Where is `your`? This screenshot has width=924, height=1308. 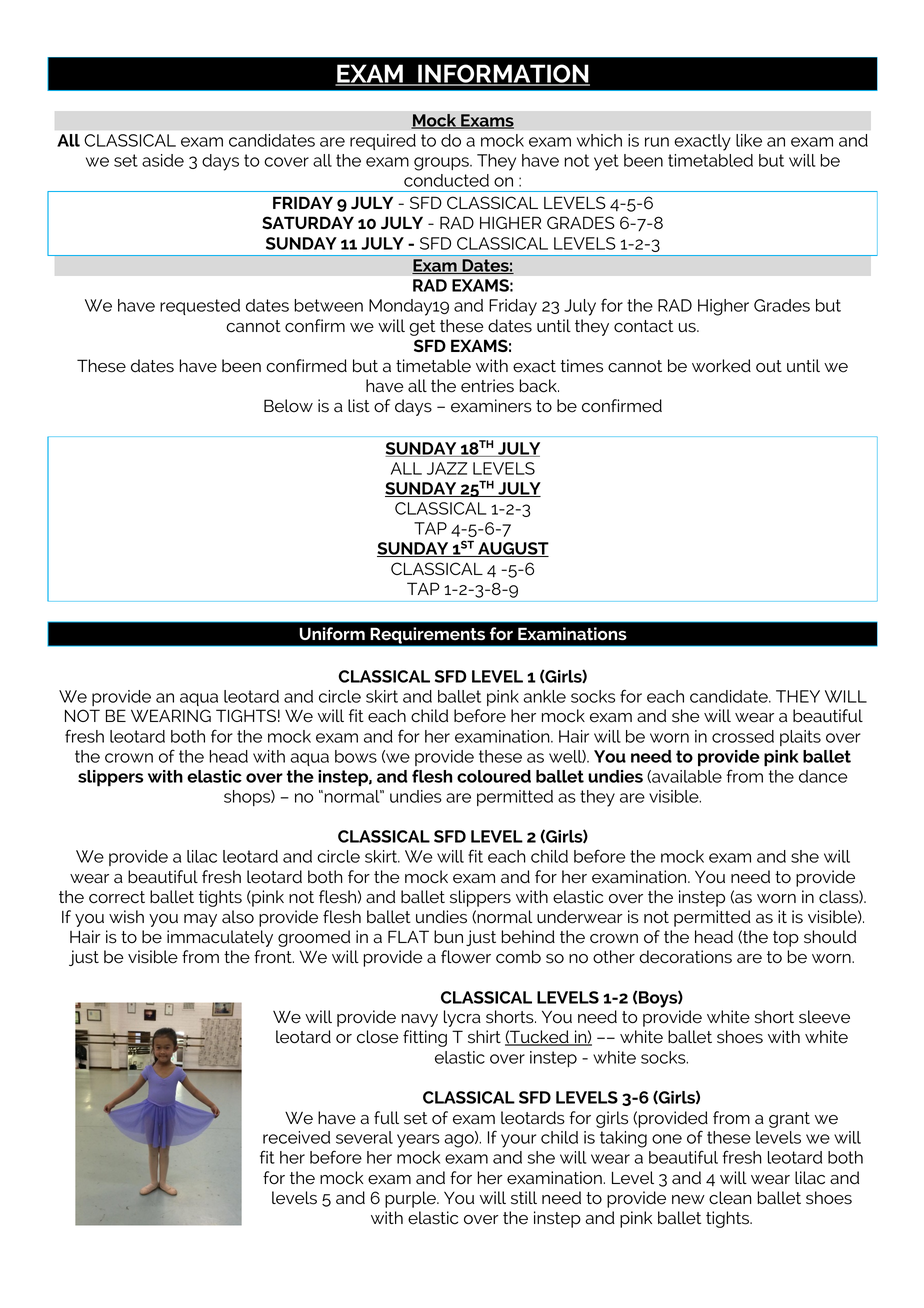
your is located at coordinates (518, 1141).
